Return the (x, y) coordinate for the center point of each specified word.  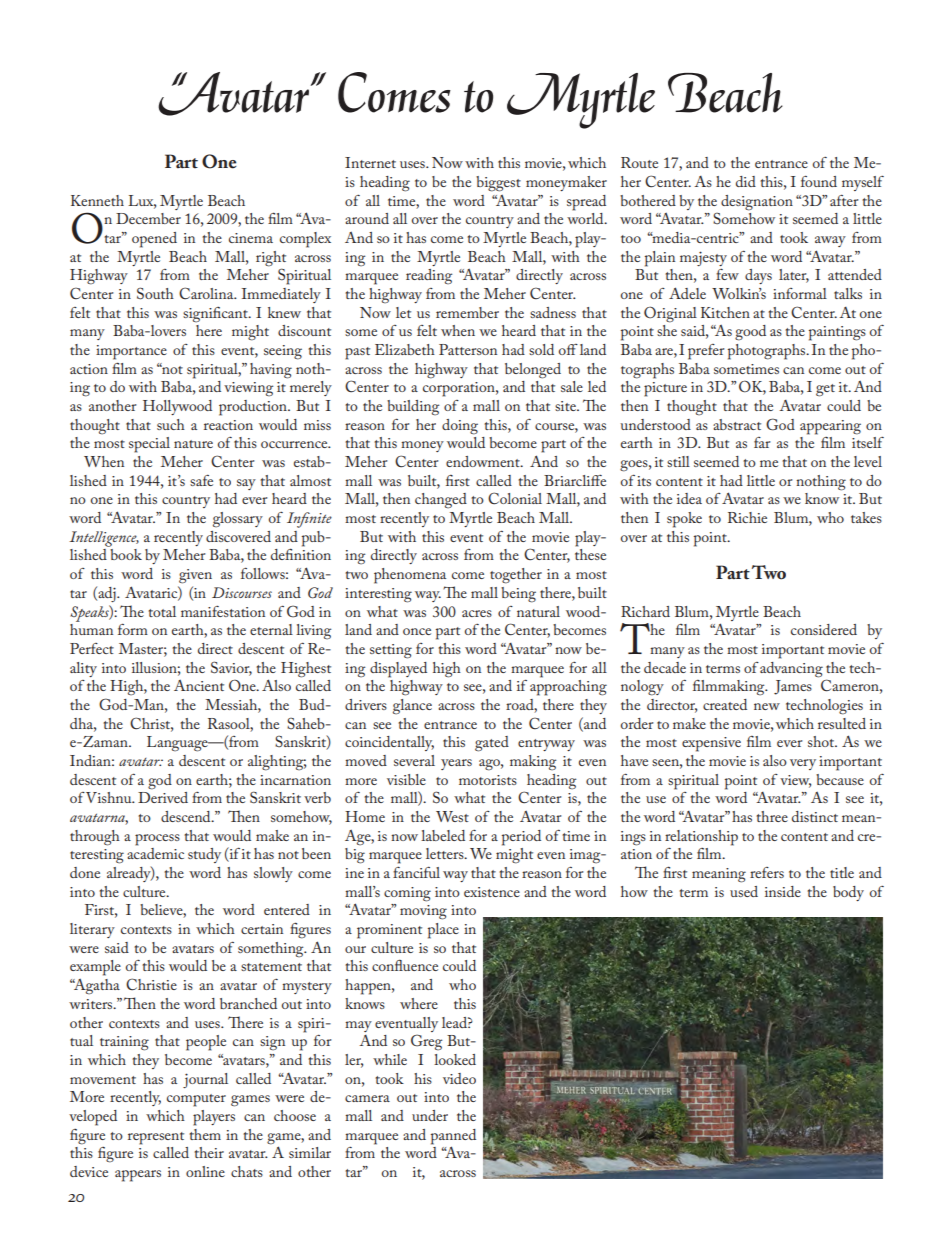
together (516, 576)
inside (783, 891)
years (456, 764)
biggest (498, 184)
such (171, 424)
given (195, 576)
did (746, 181)
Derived (163, 797)
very (803, 764)
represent (156, 1138)
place (443, 931)
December (148, 218)
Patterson (468, 349)
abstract (737, 424)
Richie (747, 517)
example (95, 968)
